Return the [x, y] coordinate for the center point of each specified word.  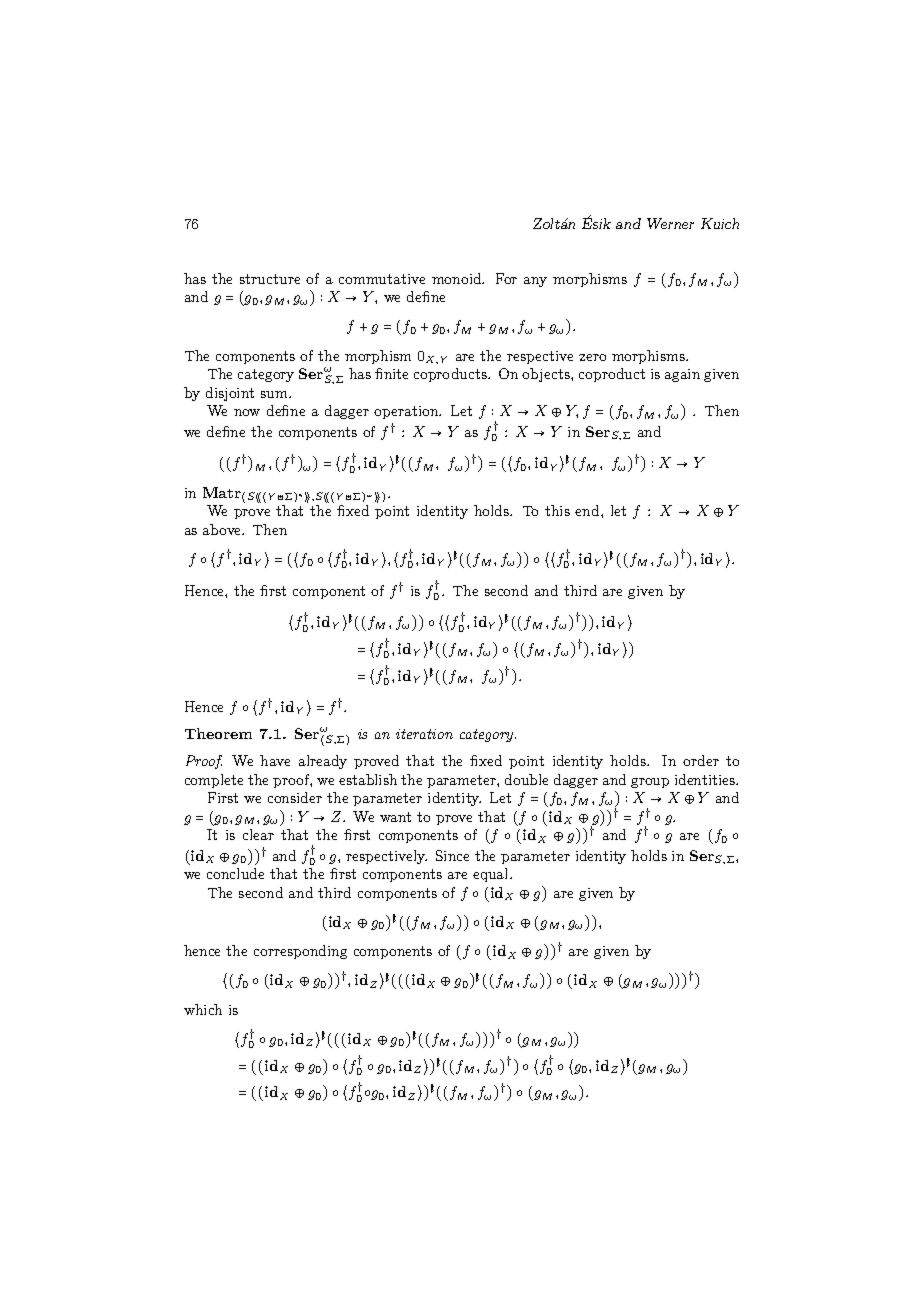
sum [275, 394]
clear [258, 834]
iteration [424, 734]
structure [270, 279]
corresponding [300, 952]
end [588, 510]
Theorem [218, 733]
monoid [458, 278]
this [557, 510]
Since [452, 855]
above [223, 529]
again [682, 375]
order [701, 760]
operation [407, 412]
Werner [670, 223]
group [650, 783]
